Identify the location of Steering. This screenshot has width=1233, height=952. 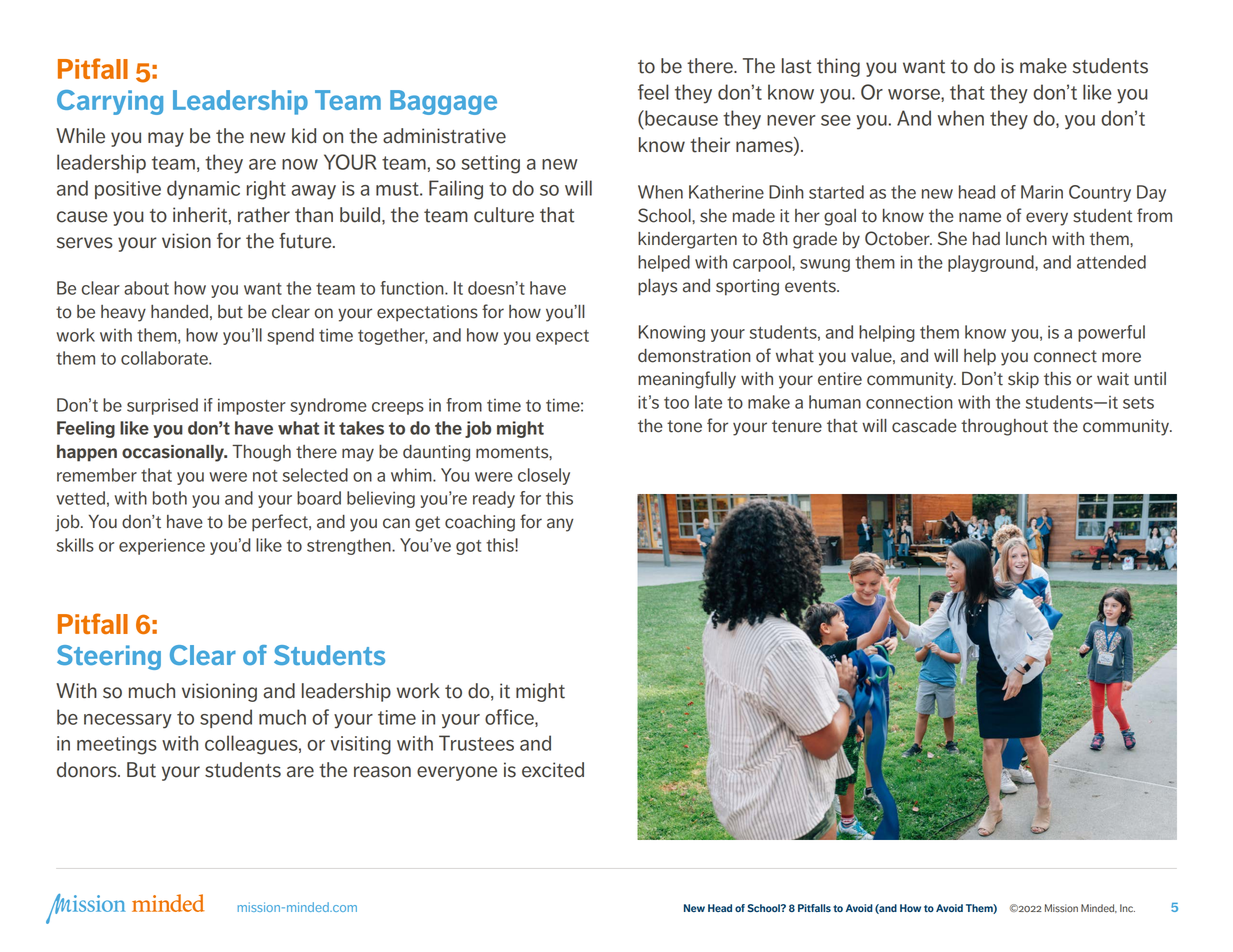
(109, 657).
